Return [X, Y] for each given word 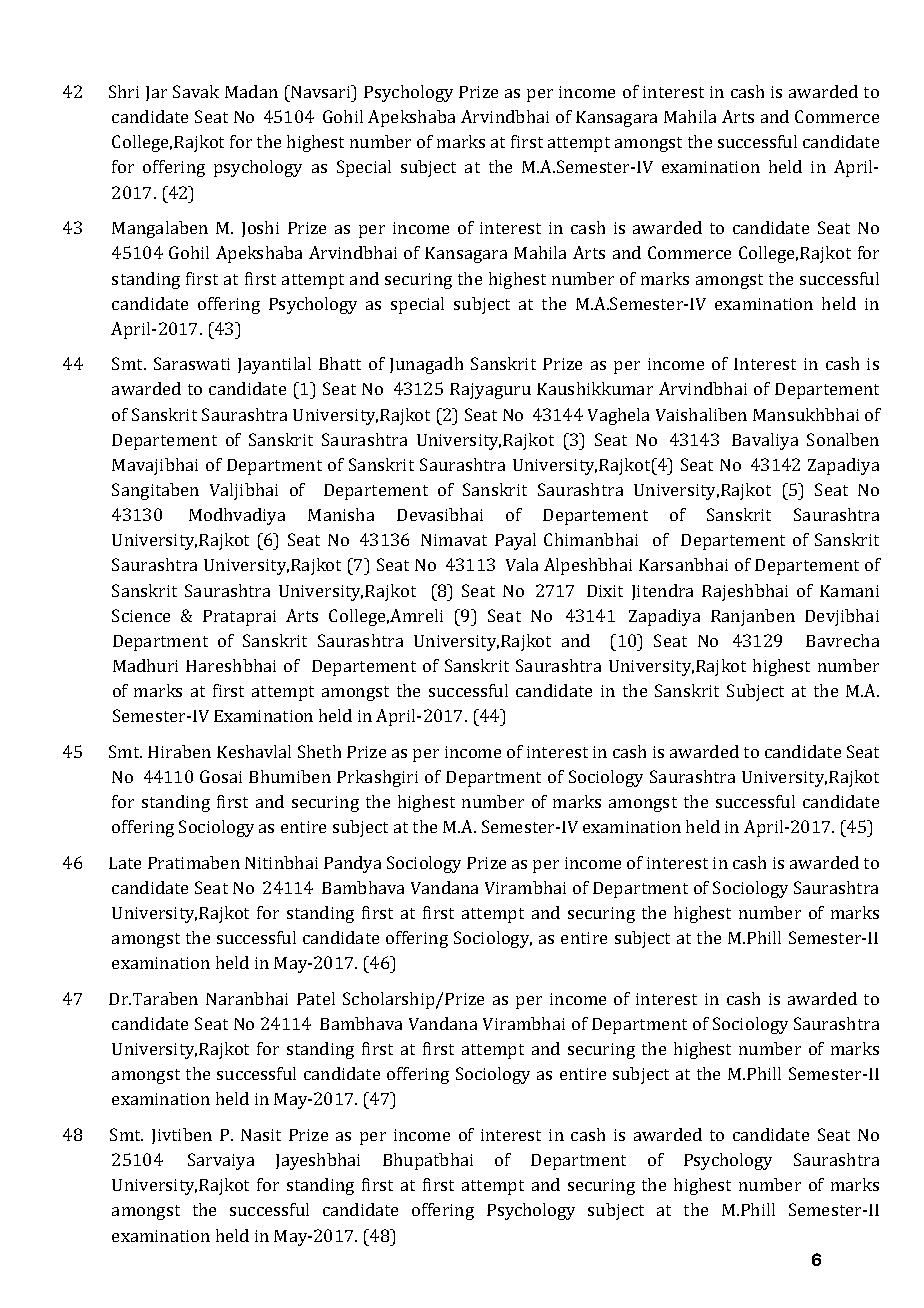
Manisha [341, 514]
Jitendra [662, 592]
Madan [251, 91]
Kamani [849, 591]
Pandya [352, 864]
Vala [522, 564]
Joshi [260, 229]
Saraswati [192, 363]
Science [141, 615]
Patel [316, 998]
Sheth [319, 751]
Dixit [605, 591]
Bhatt [340, 363]
